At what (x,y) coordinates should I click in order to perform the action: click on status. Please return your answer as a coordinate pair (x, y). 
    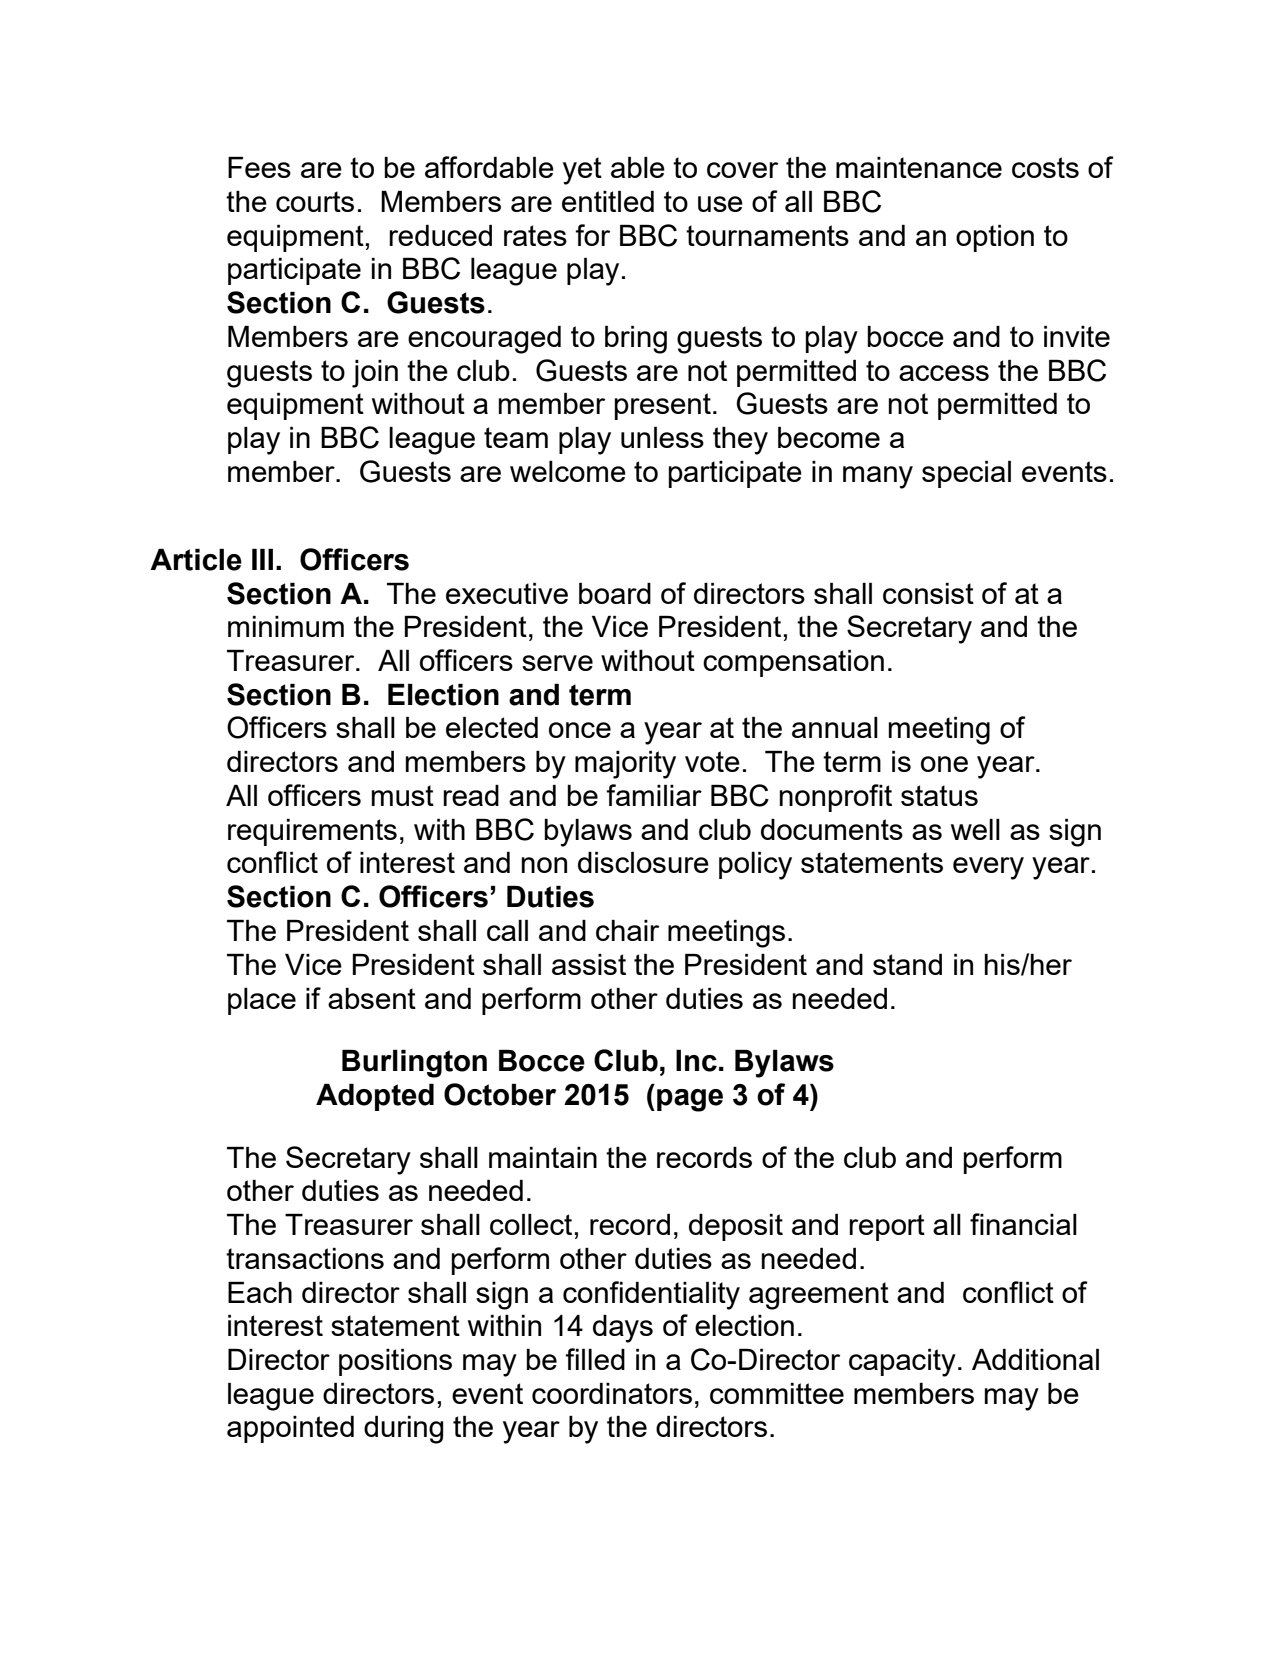
    Looking at the image, I should click on (939, 795).
